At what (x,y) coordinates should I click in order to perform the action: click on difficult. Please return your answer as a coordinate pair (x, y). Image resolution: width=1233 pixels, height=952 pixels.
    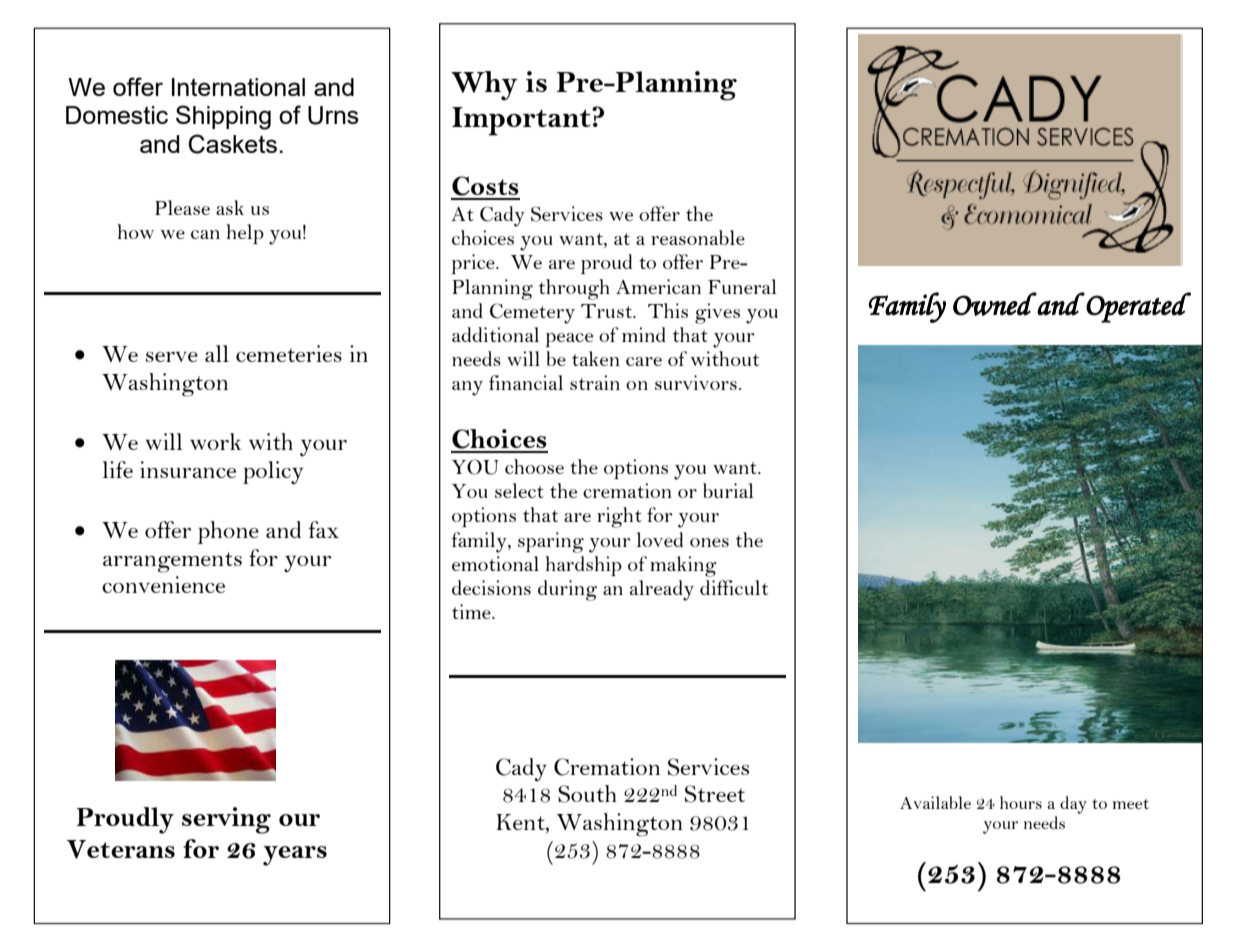
    Looking at the image, I should click on (734, 587).
